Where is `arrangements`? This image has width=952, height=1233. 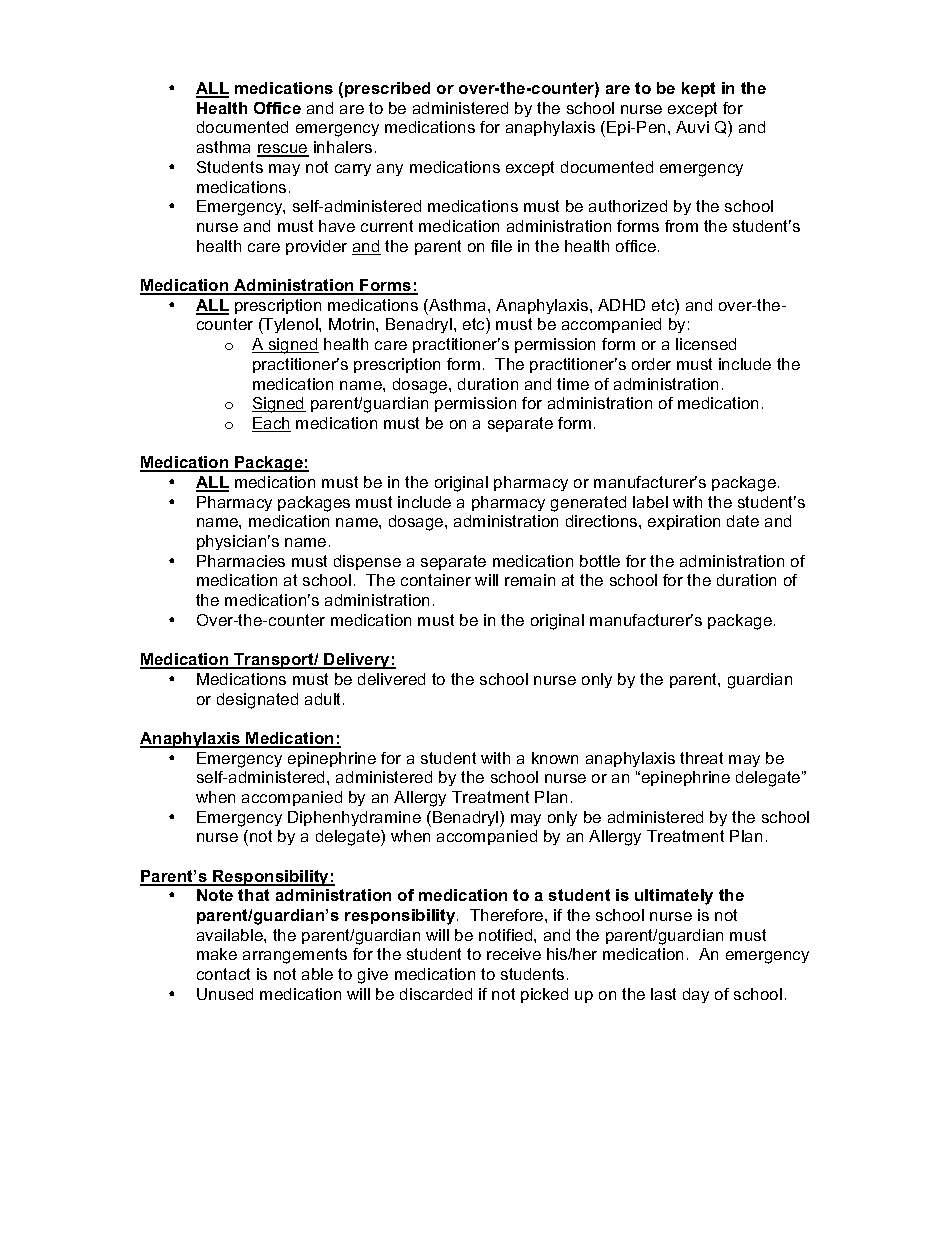 arrangements is located at coordinates (295, 956).
